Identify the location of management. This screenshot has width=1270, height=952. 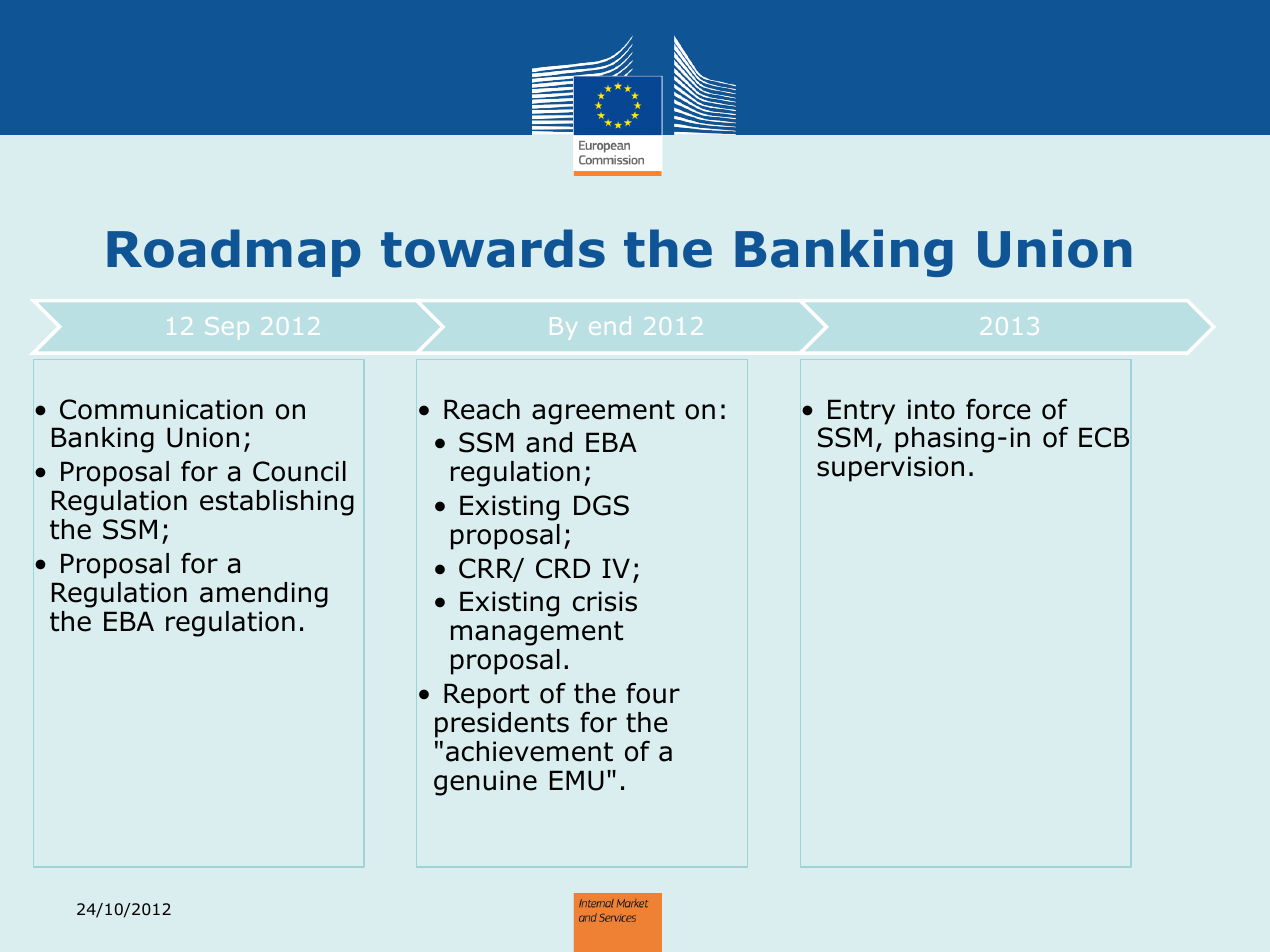
(537, 633).
